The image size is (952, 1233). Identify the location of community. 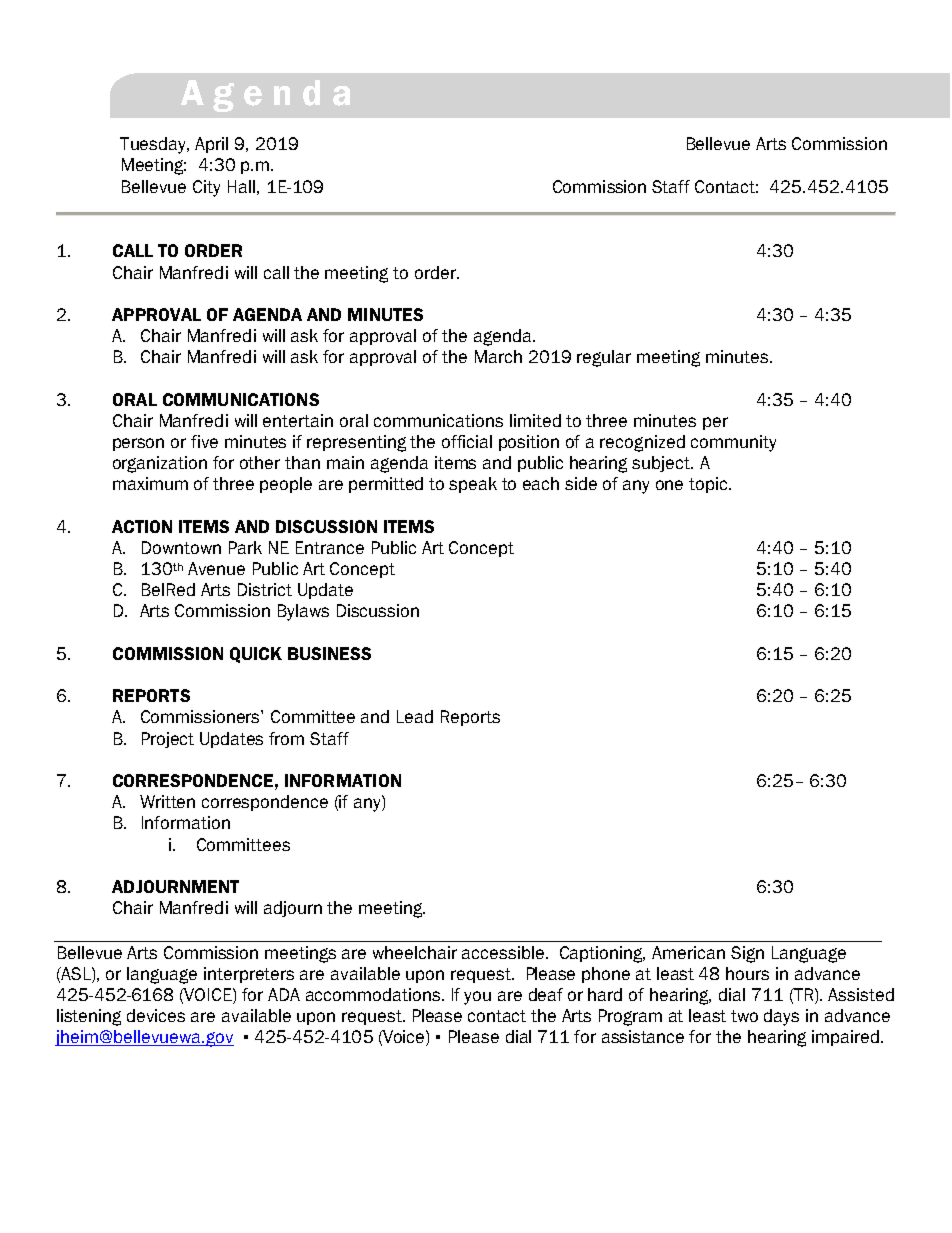
(733, 443).
